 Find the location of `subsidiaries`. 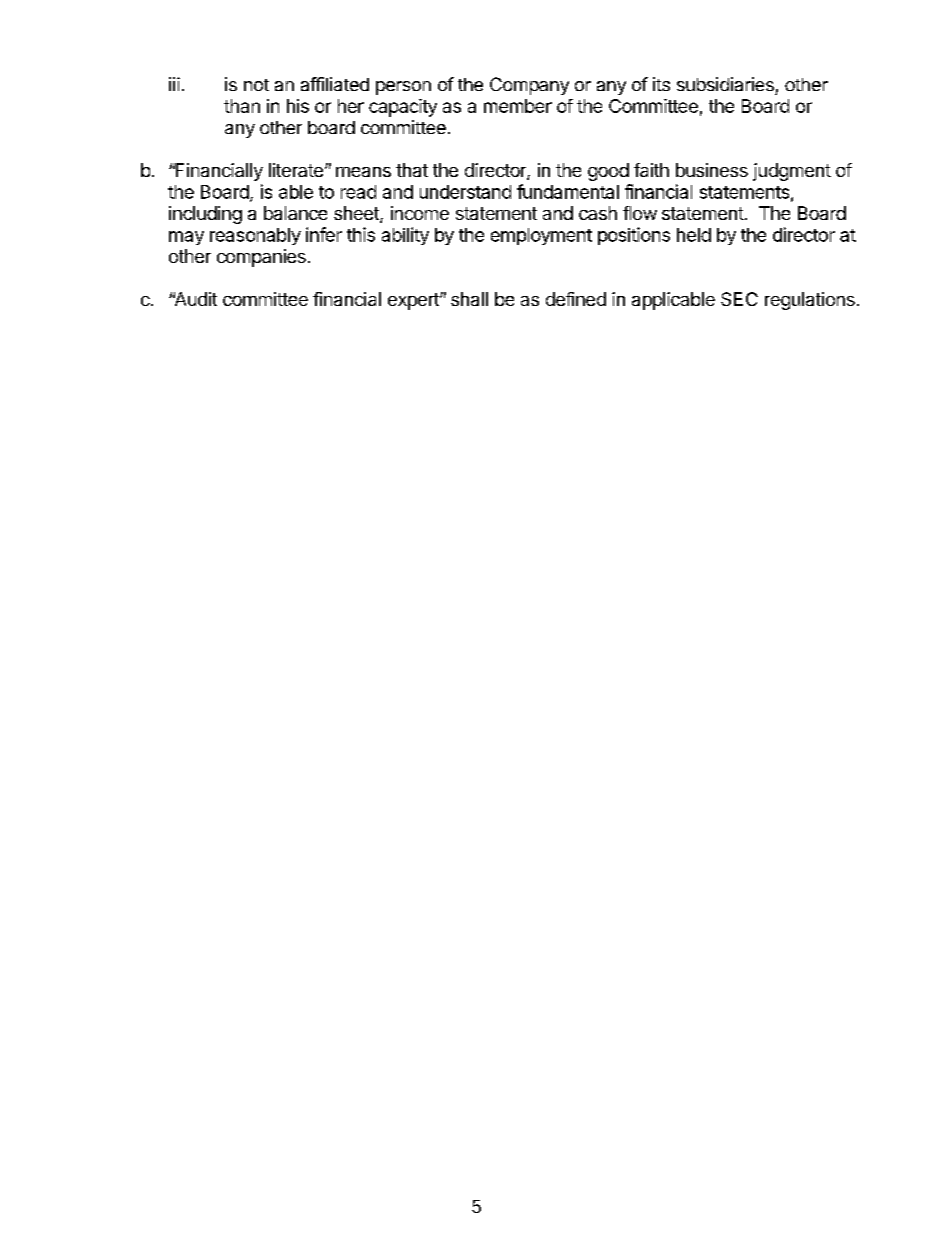

subsidiaries is located at coordinates (725, 84).
